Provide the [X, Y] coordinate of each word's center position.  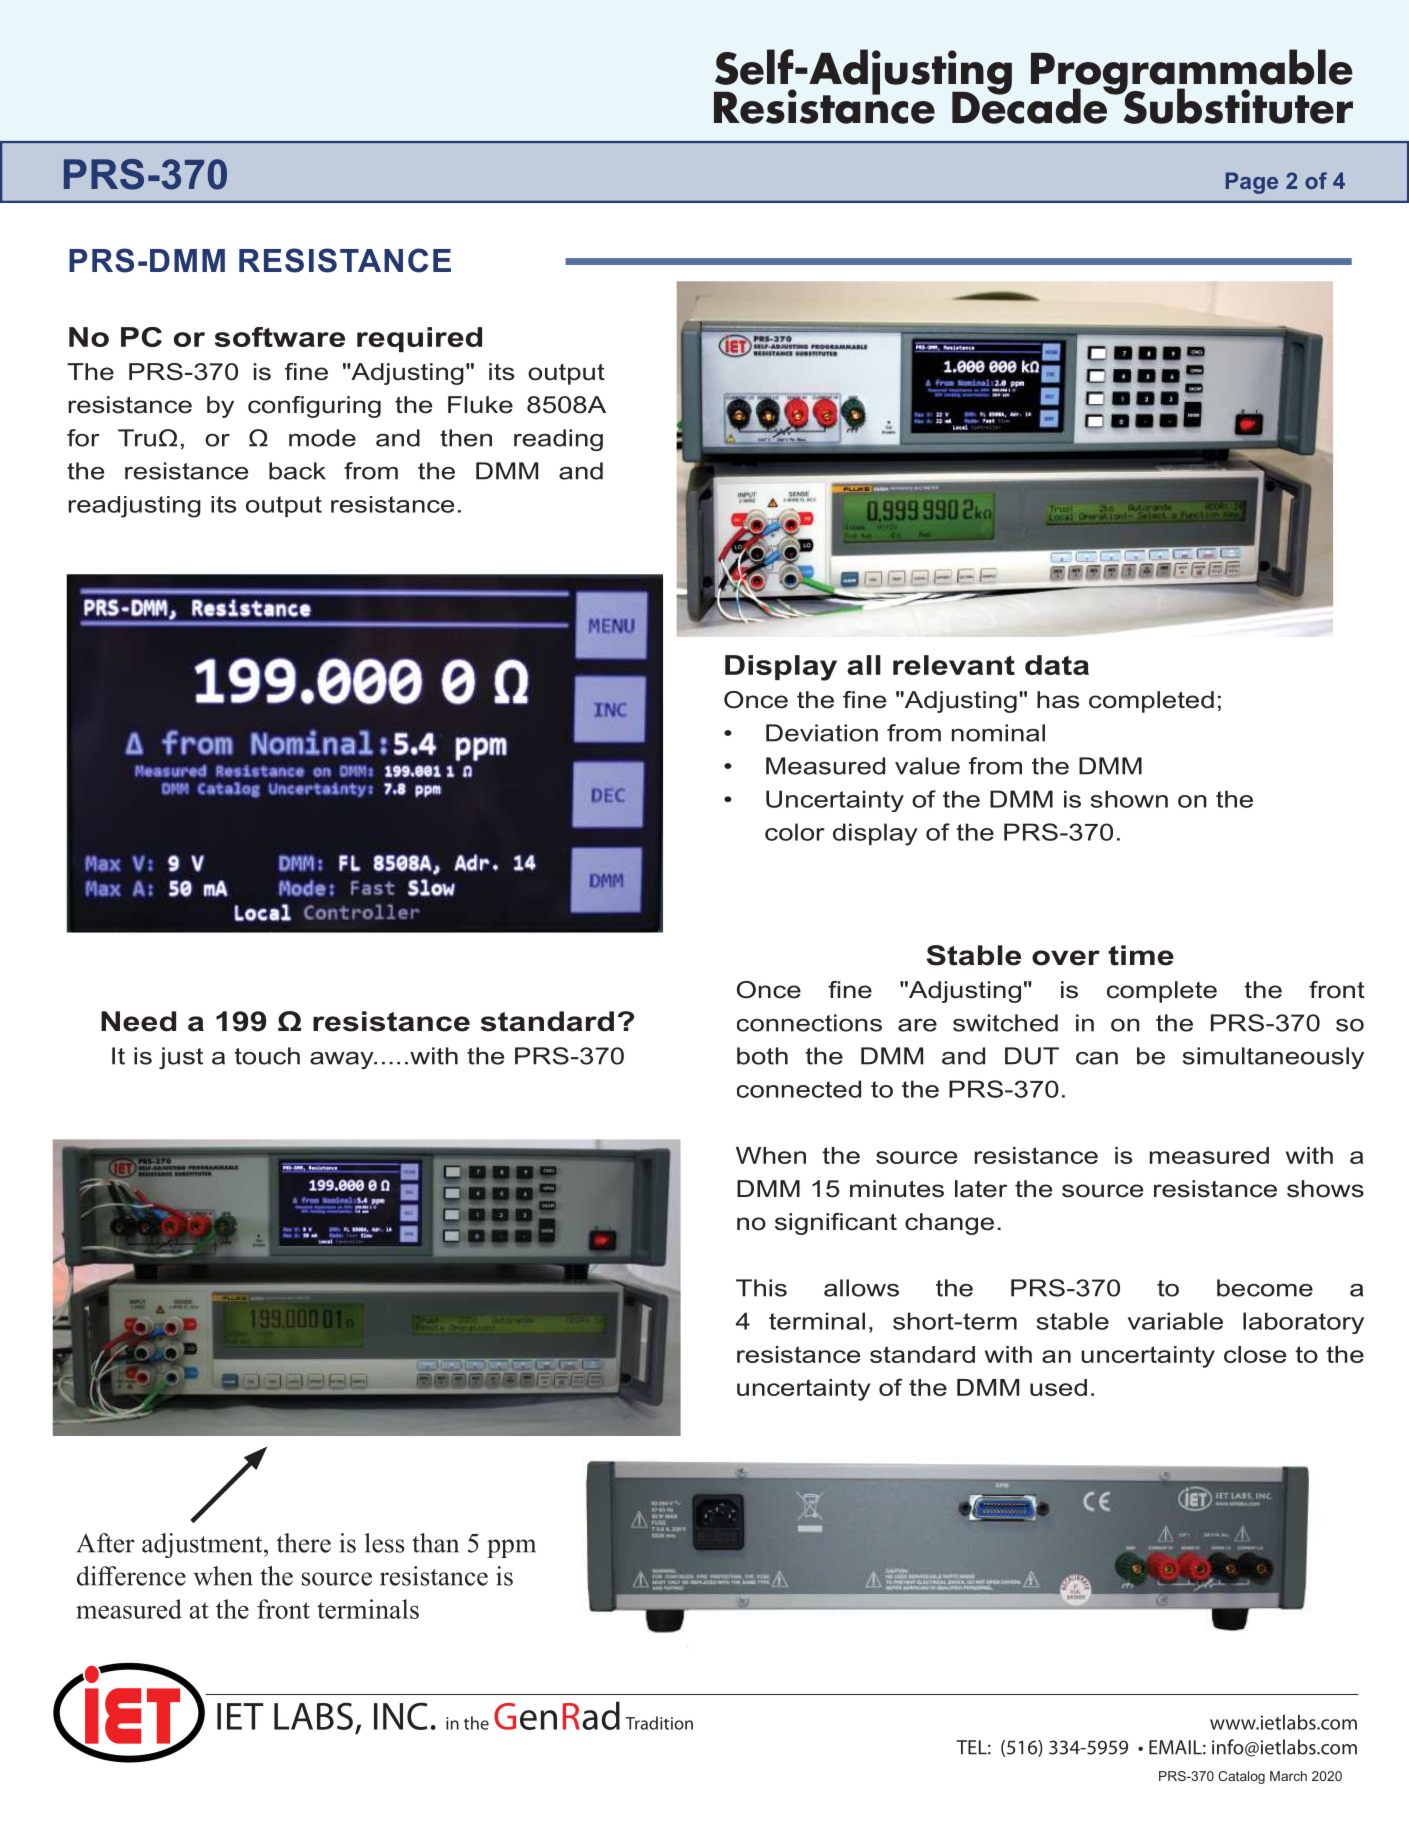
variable [1175, 1321]
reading [558, 440]
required [419, 339]
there [303, 1543]
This [761, 1288]
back [297, 471]
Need [138, 1021]
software [280, 337]
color [795, 832]
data [1057, 665]
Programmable [1192, 73]
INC [401, 1716]
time [1141, 955]
